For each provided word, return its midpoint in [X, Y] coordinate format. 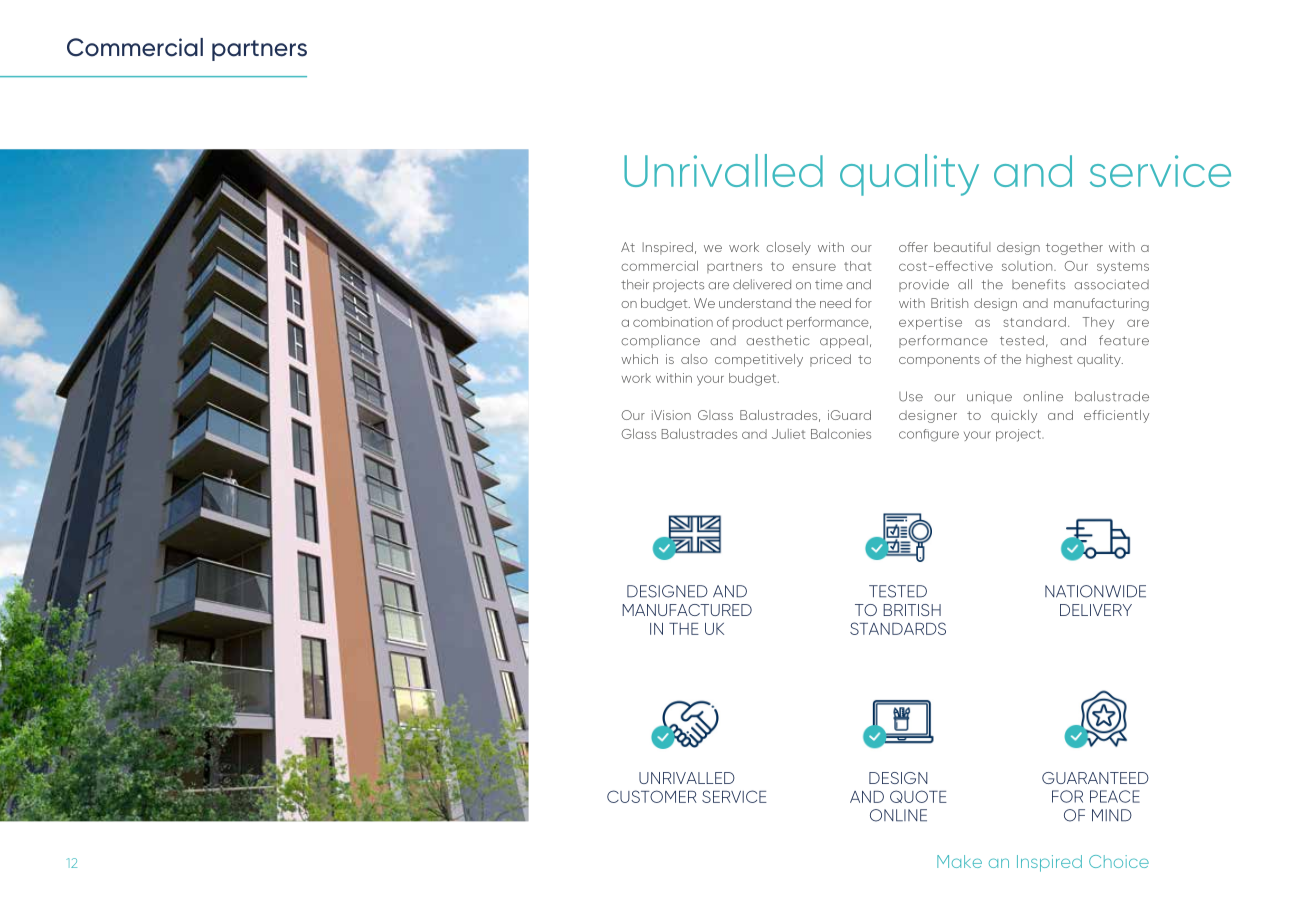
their [635, 284]
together [1074, 248]
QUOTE [918, 796]
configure [929, 435]
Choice [1119, 861]
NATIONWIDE [1095, 591]
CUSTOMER [652, 796]
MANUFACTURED [687, 610]
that [857, 266]
